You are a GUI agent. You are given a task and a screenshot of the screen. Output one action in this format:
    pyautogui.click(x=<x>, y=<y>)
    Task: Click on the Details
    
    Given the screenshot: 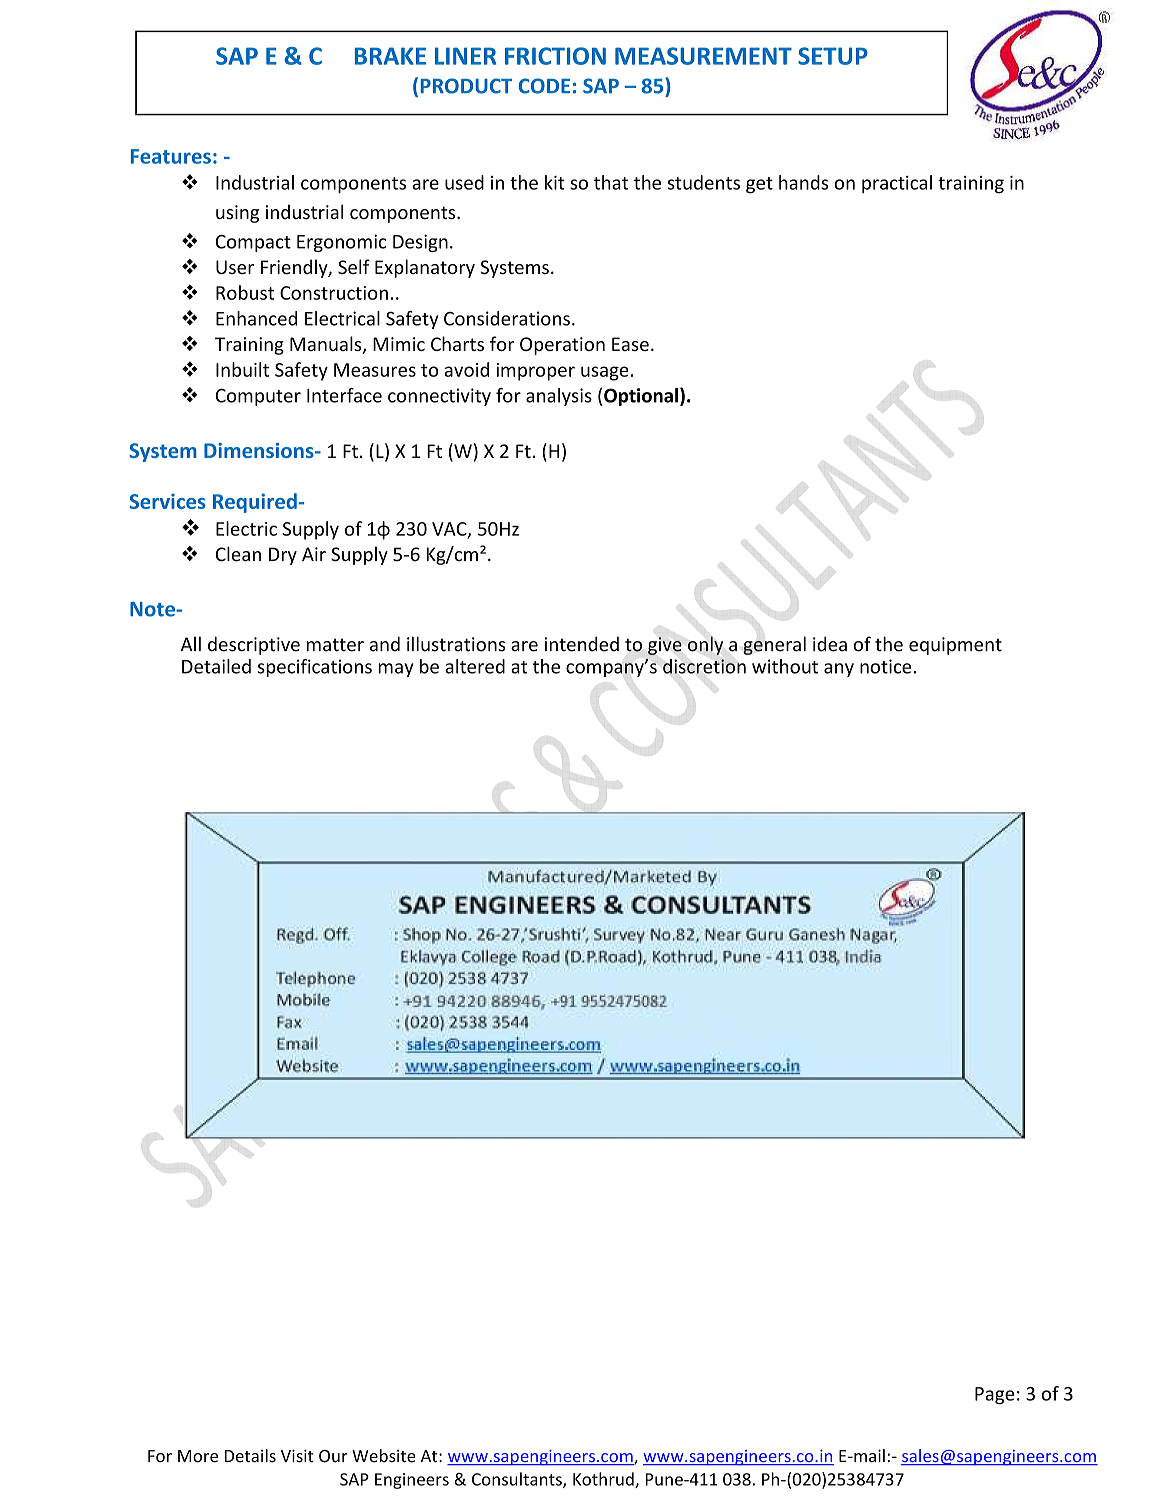 What is the action you would take?
    pyautogui.click(x=250, y=1456)
